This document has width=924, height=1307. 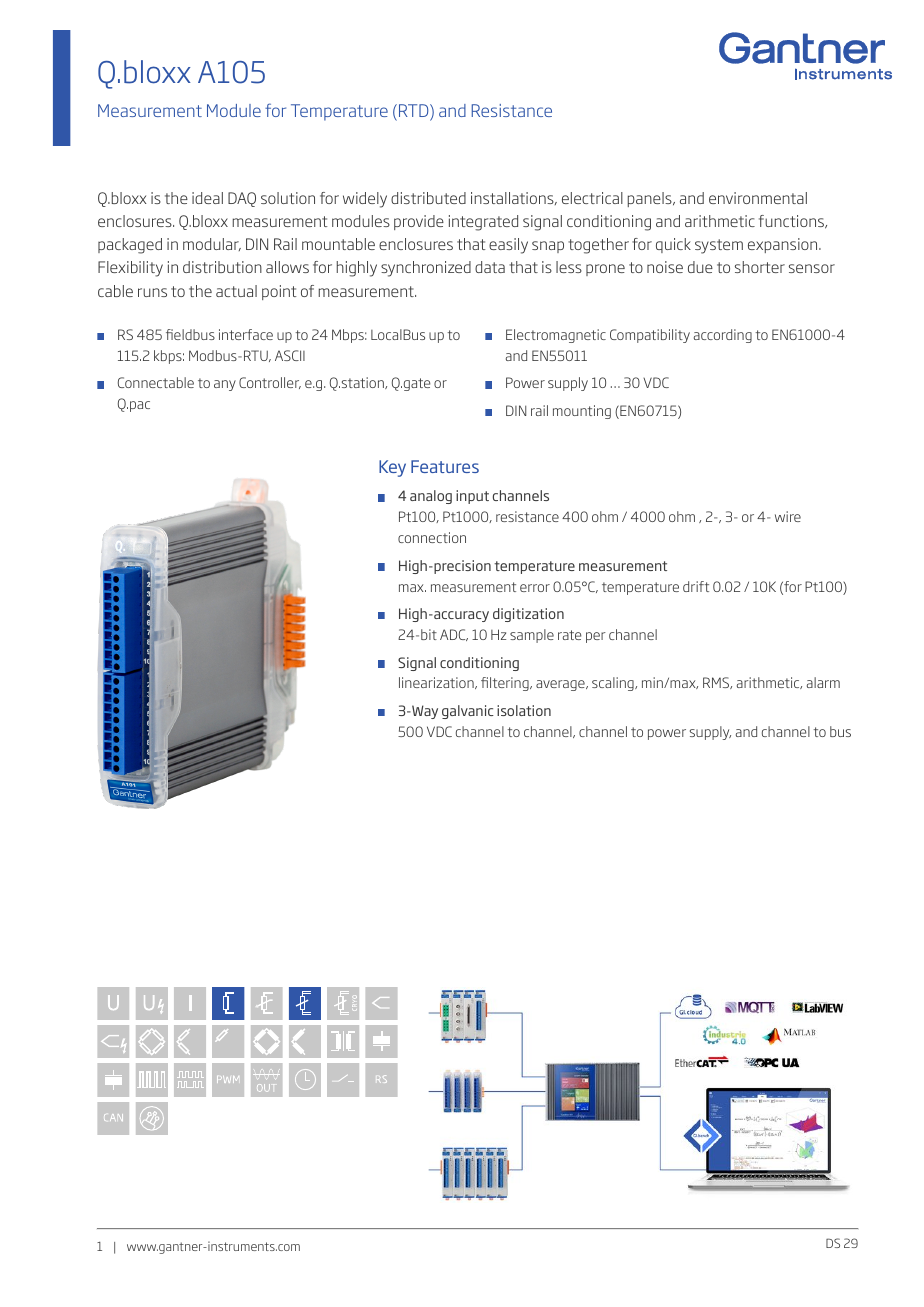 What do you see at coordinates (432, 537) in the document?
I see `connection` at bounding box center [432, 537].
